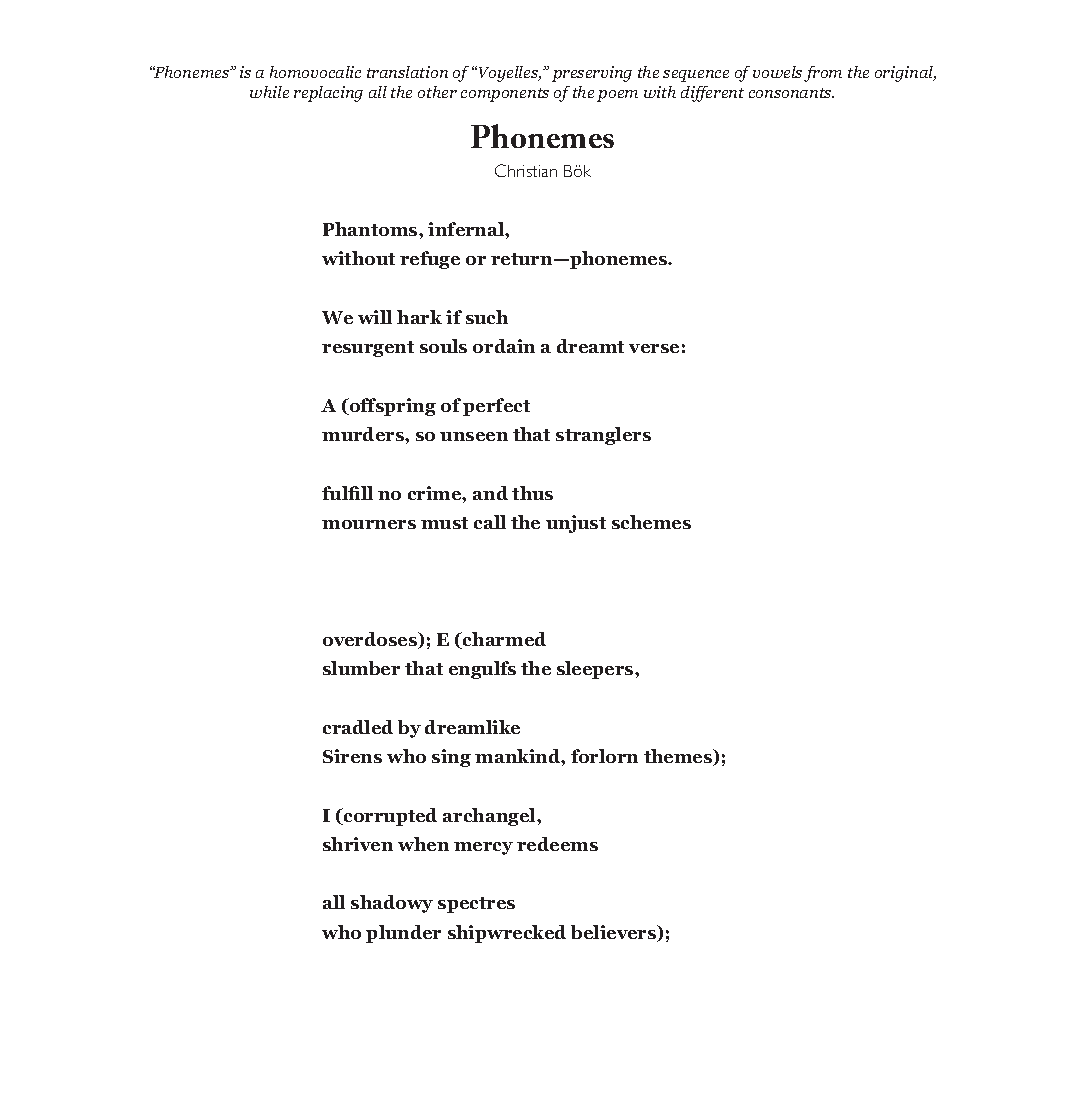 The width and height of the screenshot is (1086, 1120). Describe the element at coordinates (596, 670) in the screenshot. I see `sleepers` at that location.
